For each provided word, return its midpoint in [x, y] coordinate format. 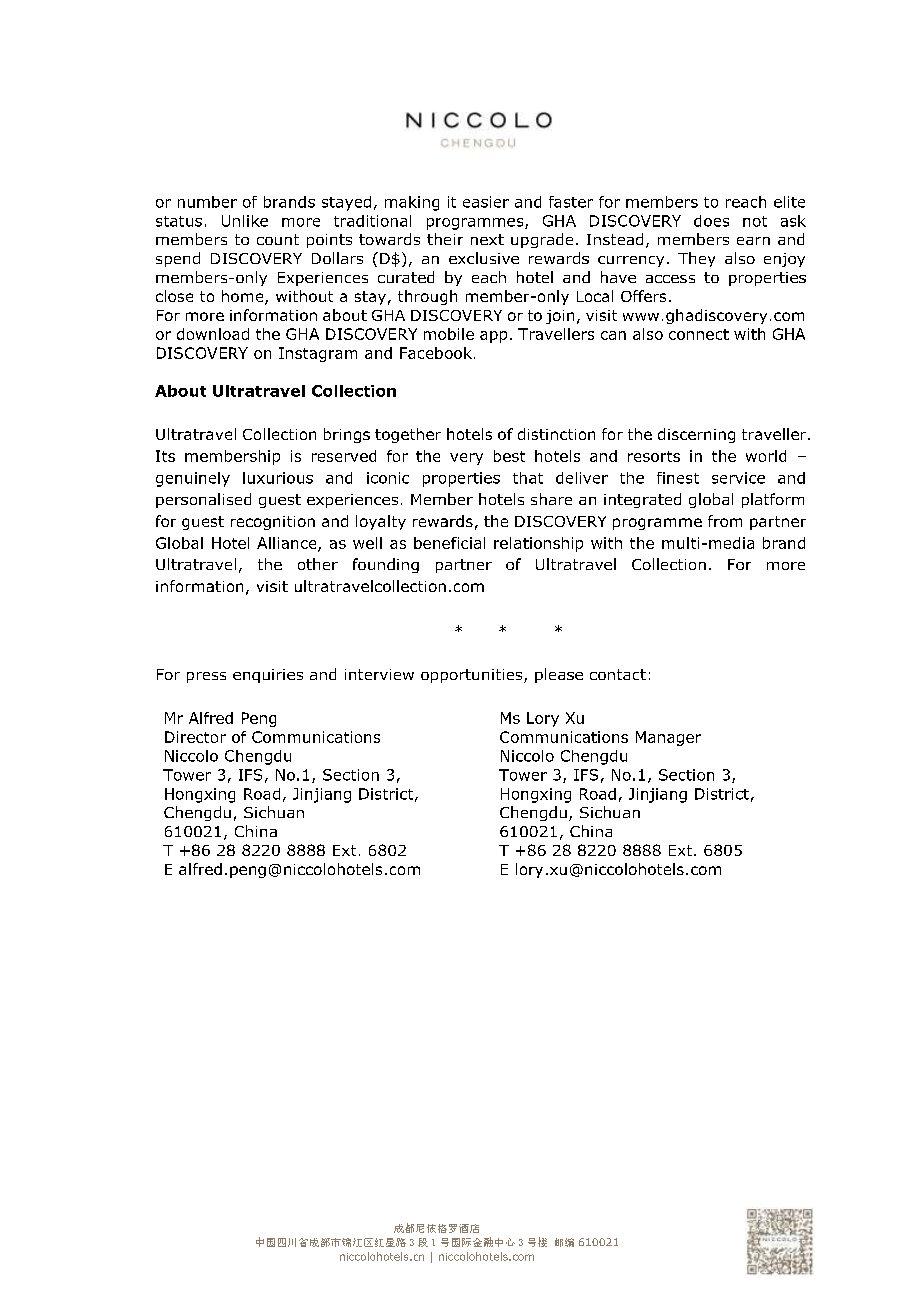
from [725, 521]
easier [486, 202]
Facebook [436, 353]
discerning [696, 435]
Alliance [288, 544]
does [711, 221]
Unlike [245, 221]
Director [195, 737]
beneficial [449, 543]
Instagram [318, 354]
